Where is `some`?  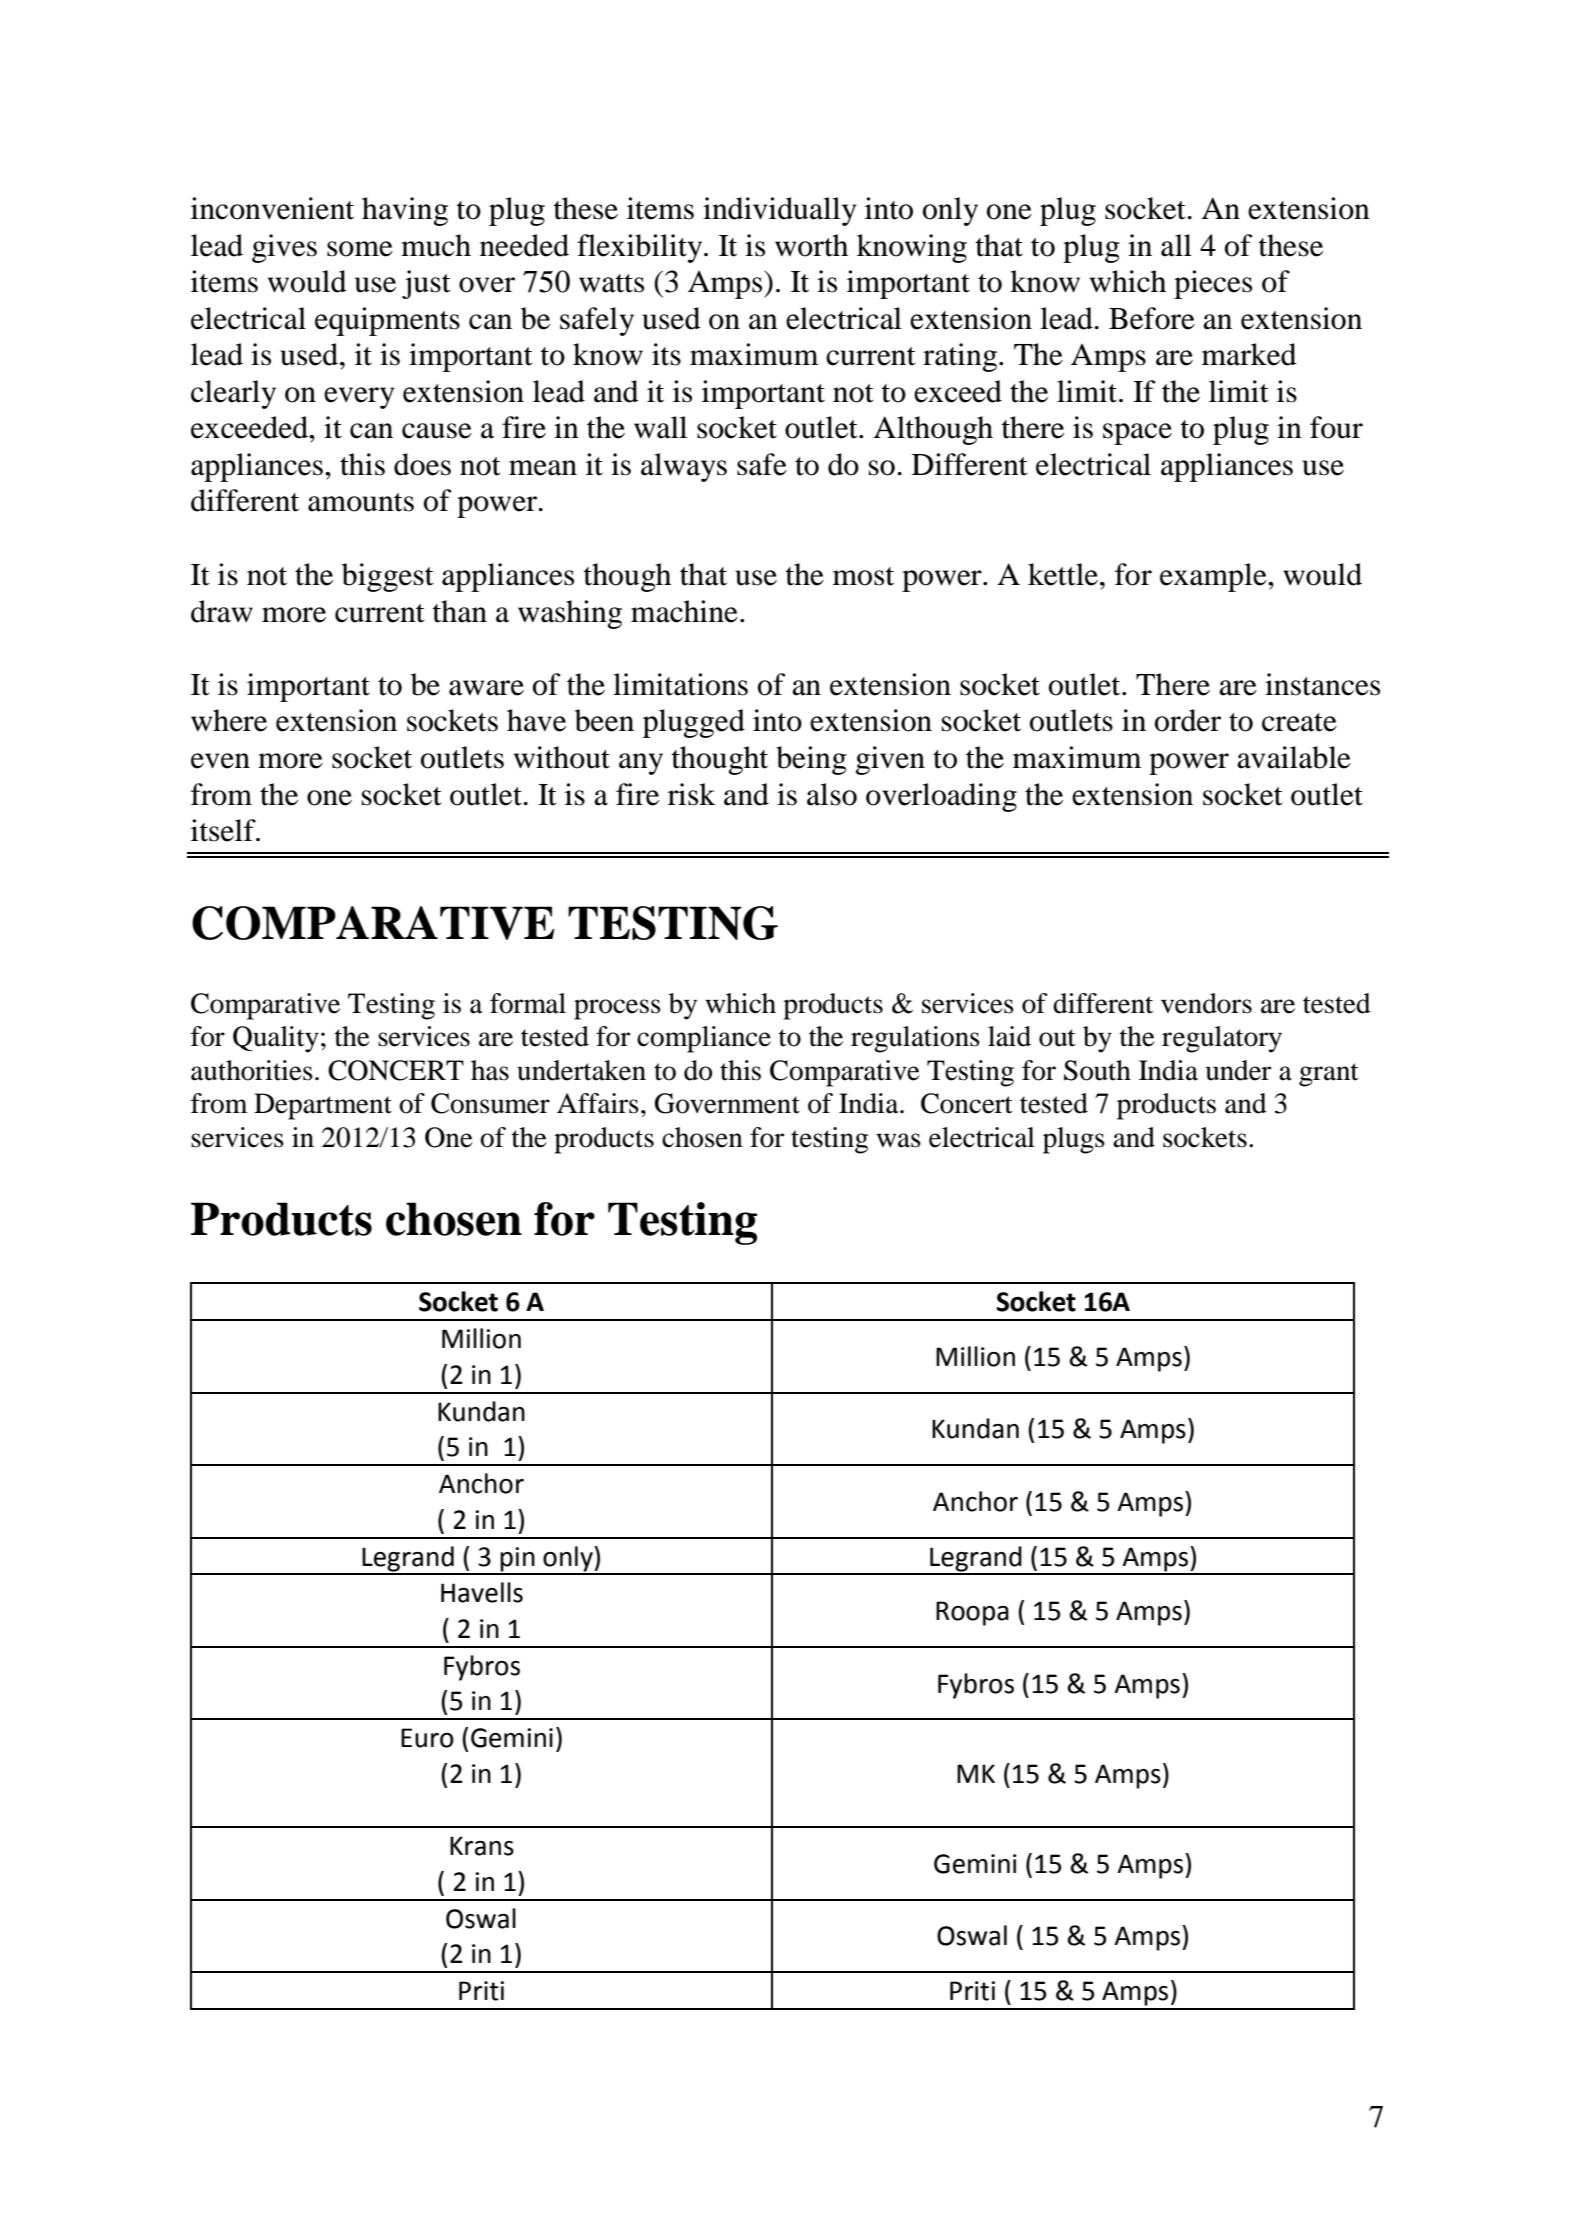 some is located at coordinates (360, 249).
